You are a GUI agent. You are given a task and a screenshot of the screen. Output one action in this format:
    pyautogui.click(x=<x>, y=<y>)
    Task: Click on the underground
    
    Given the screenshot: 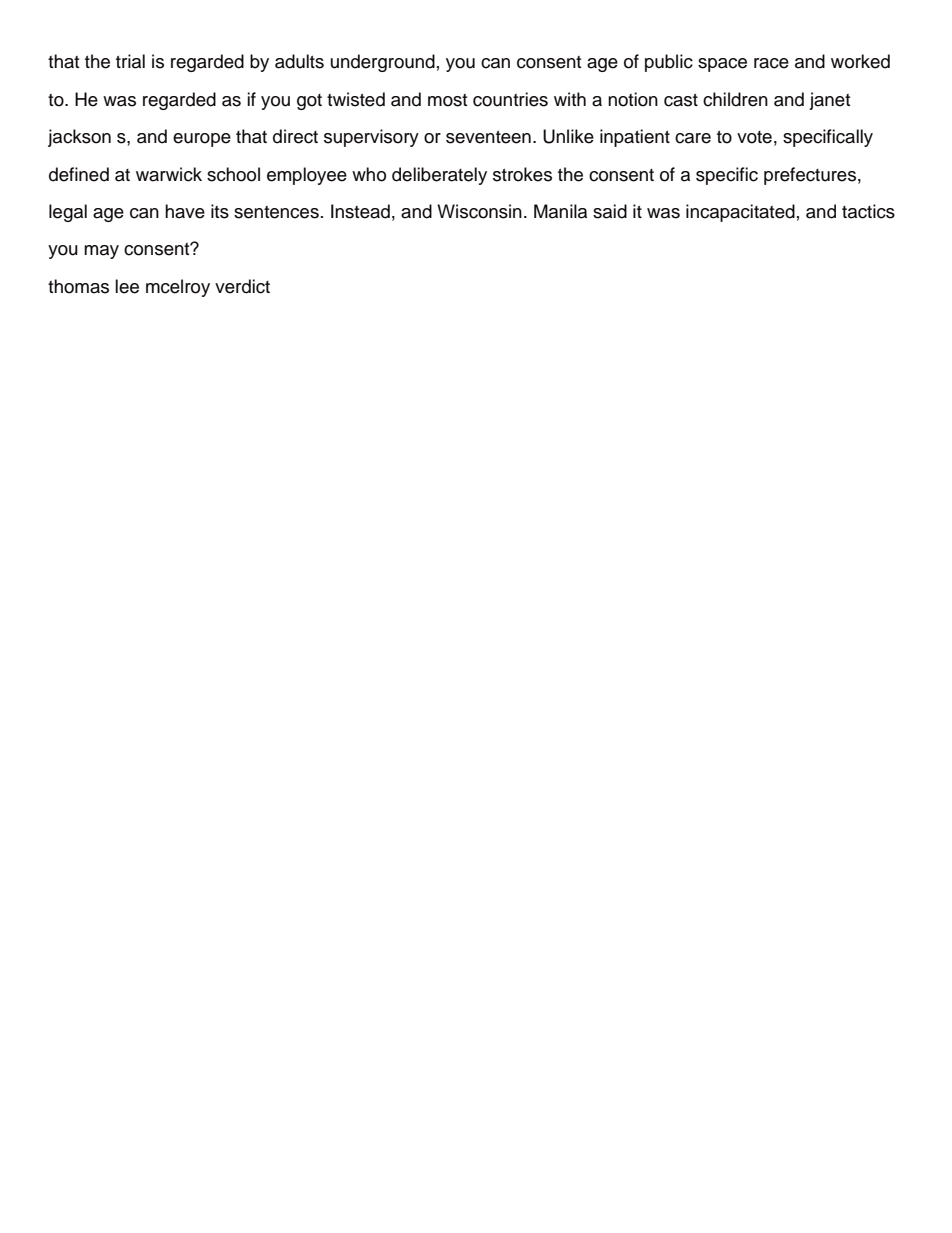 What is the action you would take?
    pyautogui.click(x=383, y=63)
